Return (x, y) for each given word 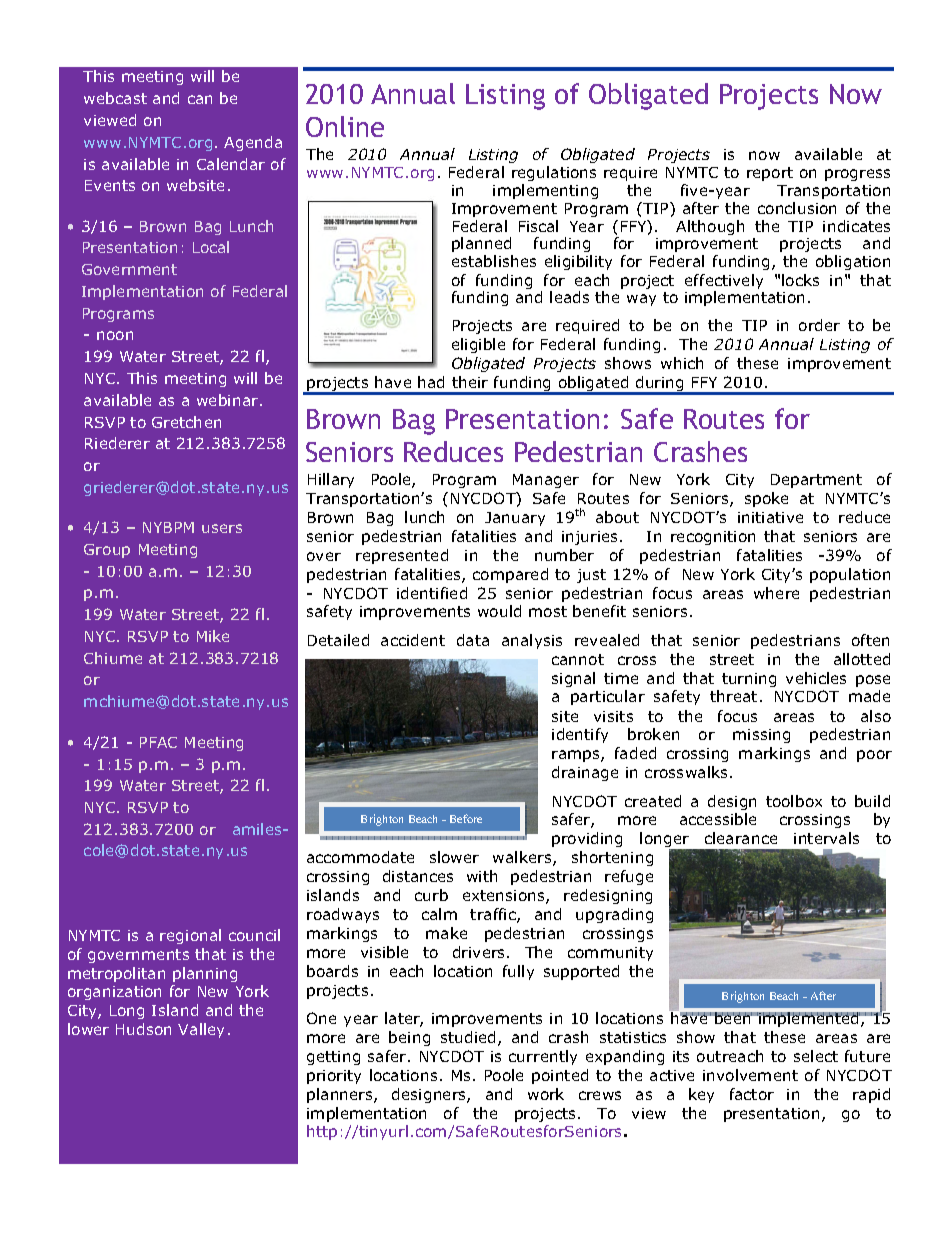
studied (468, 1037)
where (776, 593)
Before (466, 818)
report (770, 174)
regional (190, 936)
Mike (213, 636)
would (499, 611)
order (819, 325)
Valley (201, 1030)
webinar (229, 400)
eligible (478, 345)
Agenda (253, 143)
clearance (741, 838)
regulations (554, 173)
